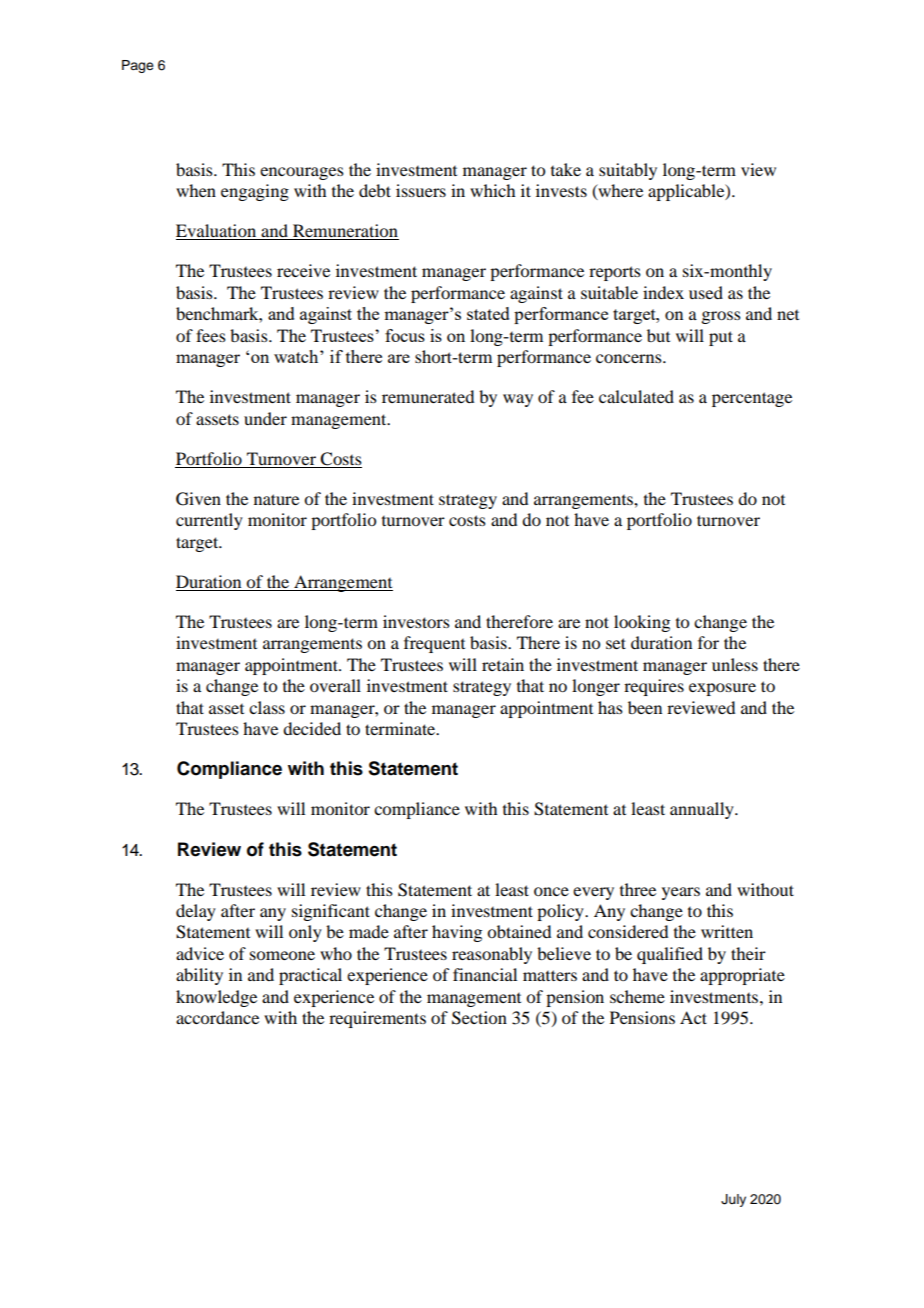 This document has width=924, height=1308. Describe the element at coordinates (479, 1018) in the document. I see `Section` at that location.
